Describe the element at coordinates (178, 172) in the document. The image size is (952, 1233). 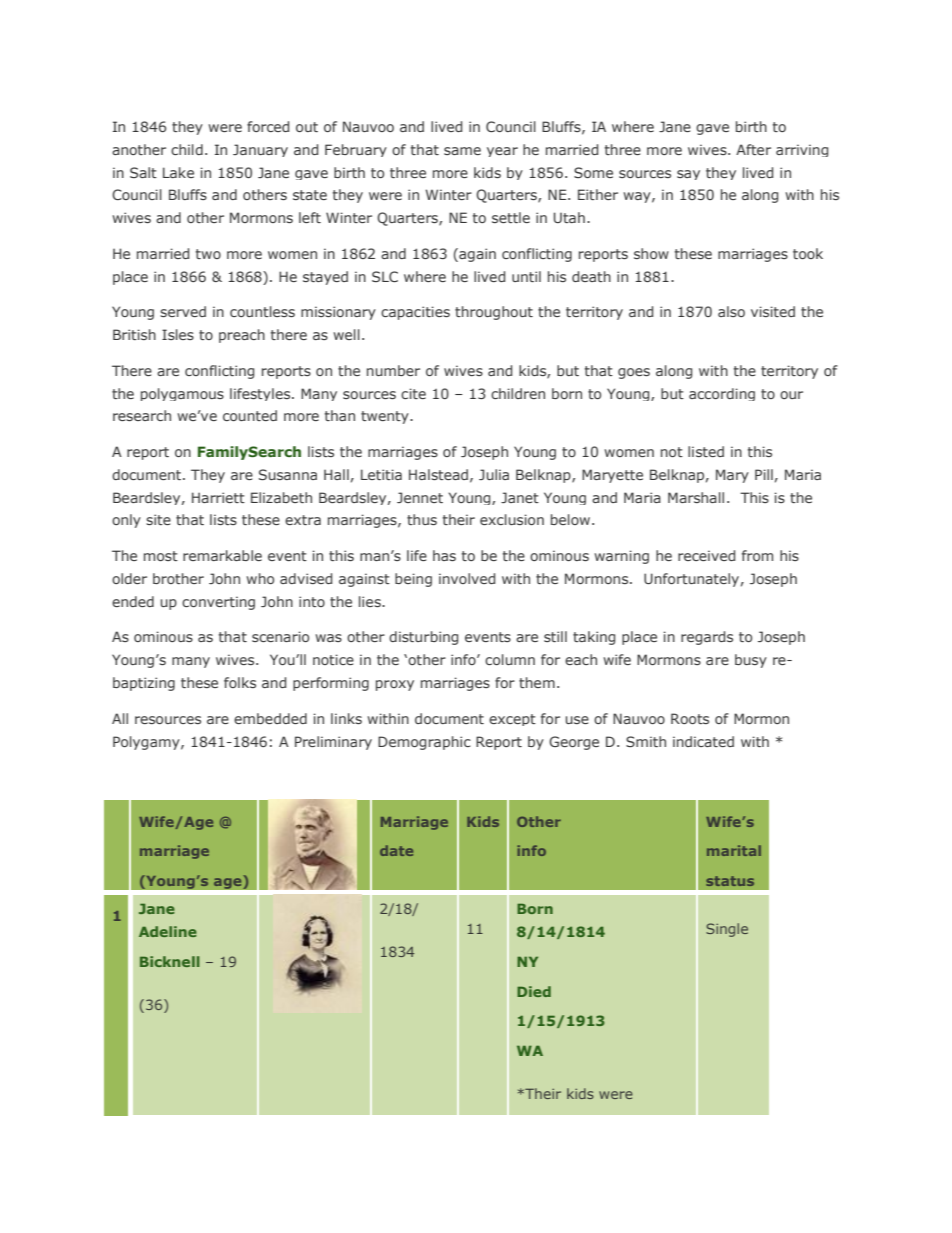
I see `Lake` at that location.
